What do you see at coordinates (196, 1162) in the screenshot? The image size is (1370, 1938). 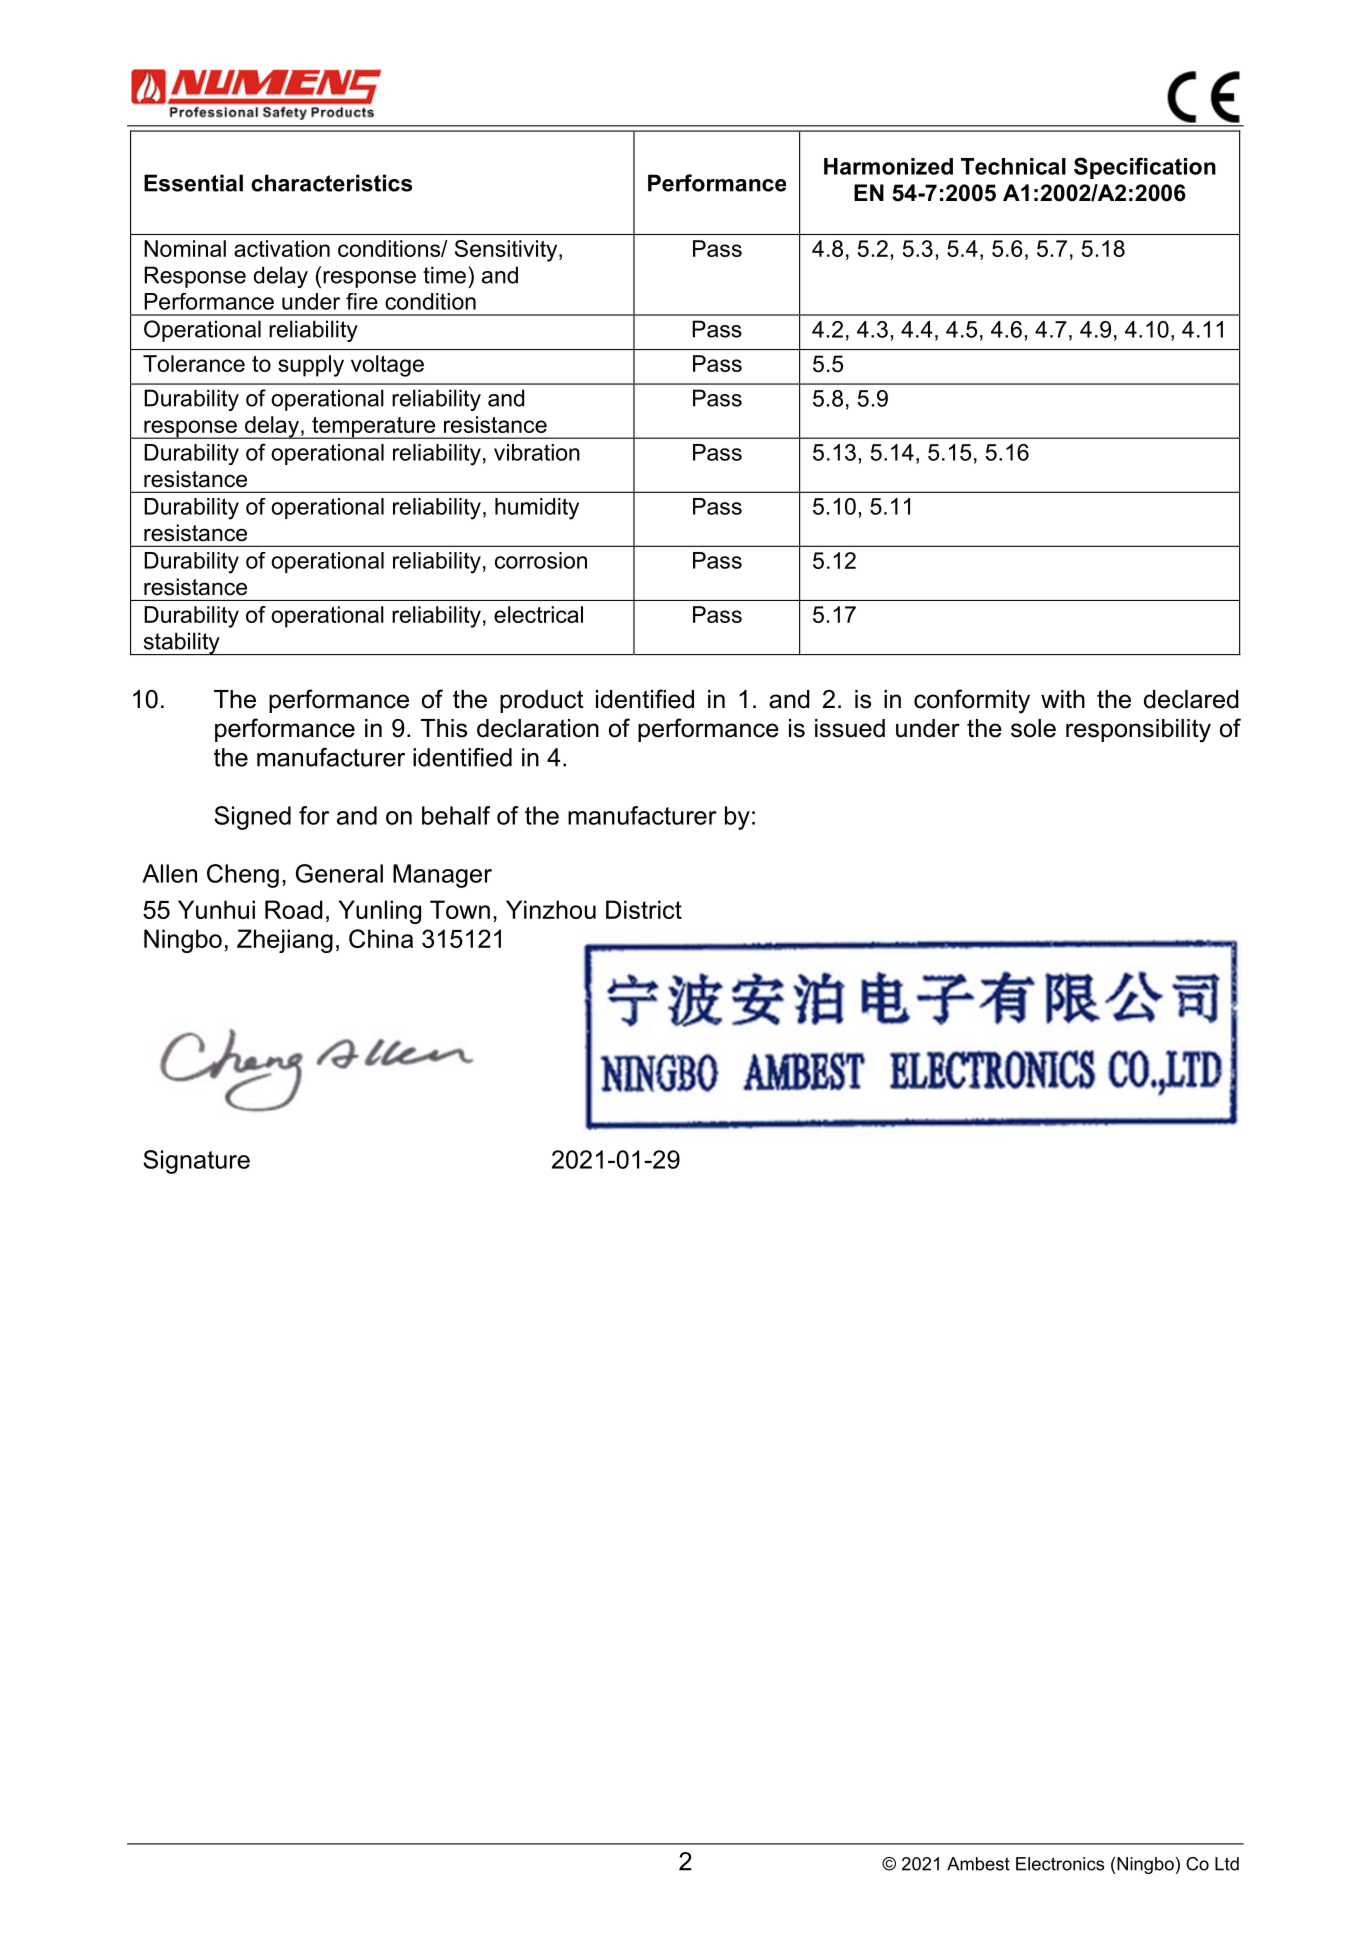 I see `Signature` at bounding box center [196, 1162].
